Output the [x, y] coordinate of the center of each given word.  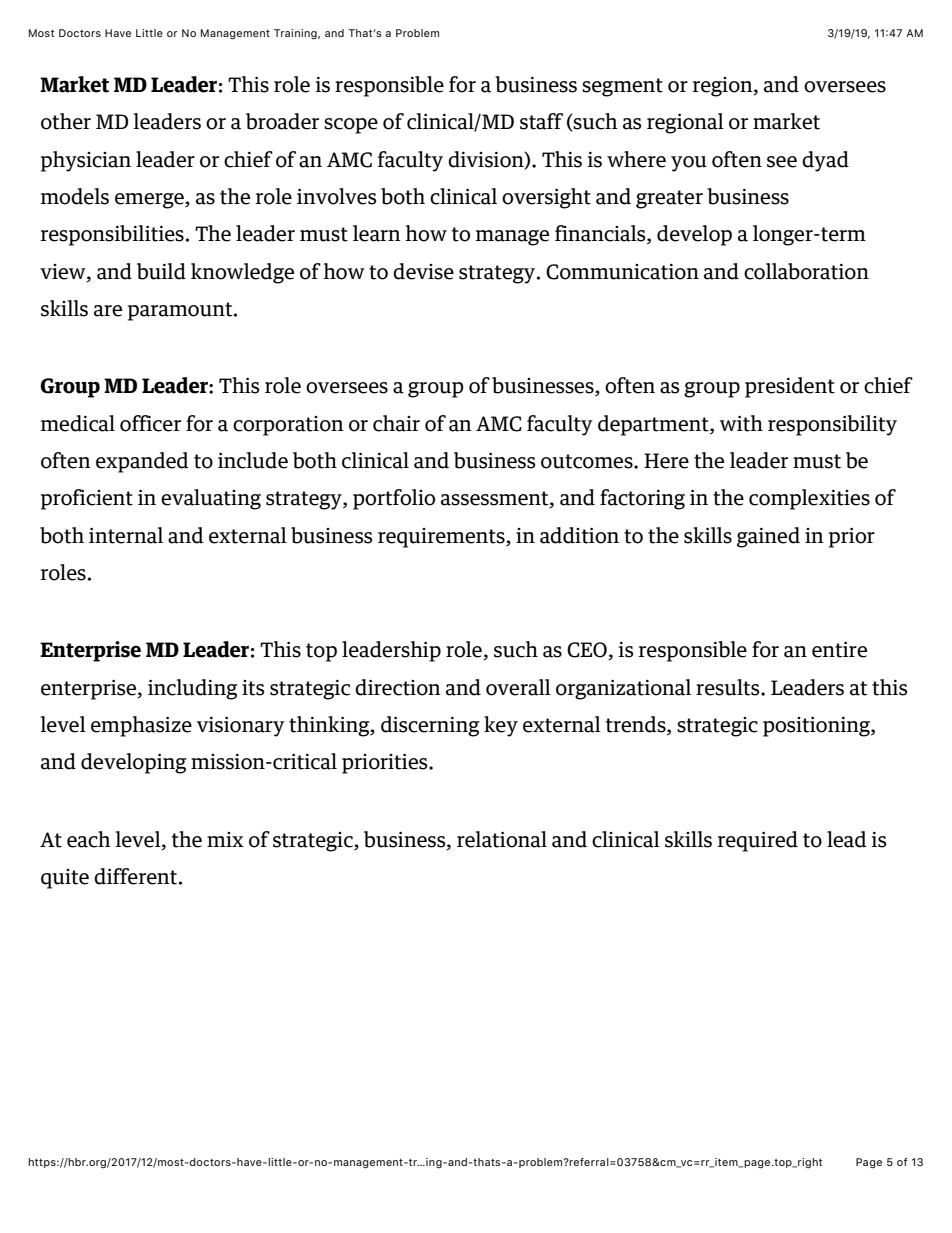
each [89, 839]
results [729, 687]
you [689, 164]
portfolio [394, 499]
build [161, 271]
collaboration [806, 271]
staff [541, 121]
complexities [809, 499]
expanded [142, 462]
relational [502, 839]
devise [423, 271]
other [66, 121]
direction [398, 687]
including [192, 689]
